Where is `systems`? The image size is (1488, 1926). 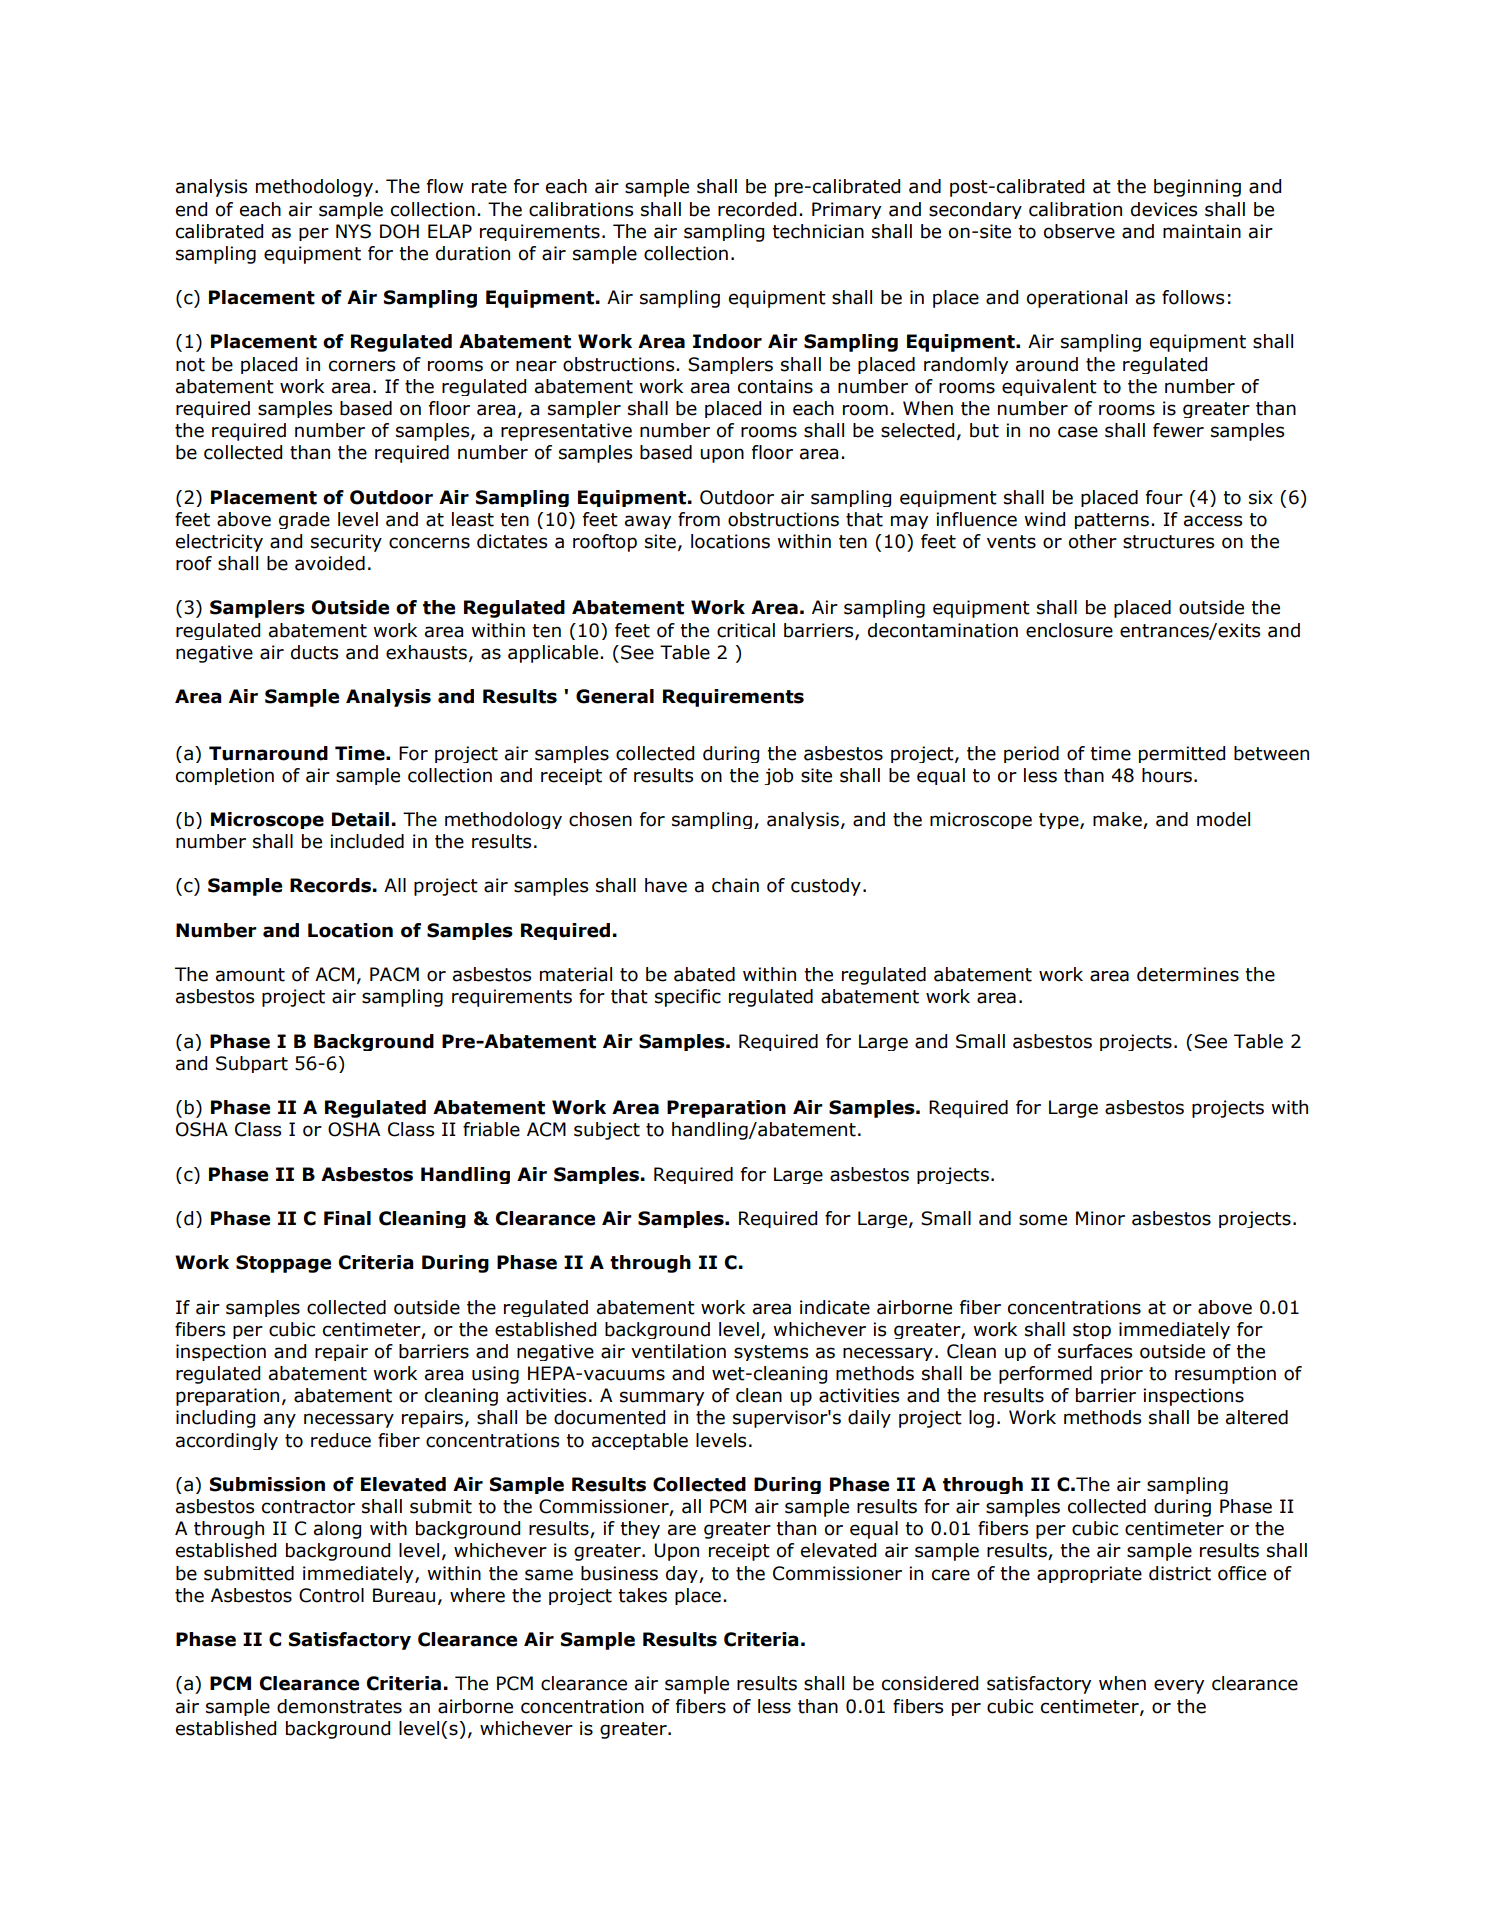 systems is located at coordinates (771, 1353).
